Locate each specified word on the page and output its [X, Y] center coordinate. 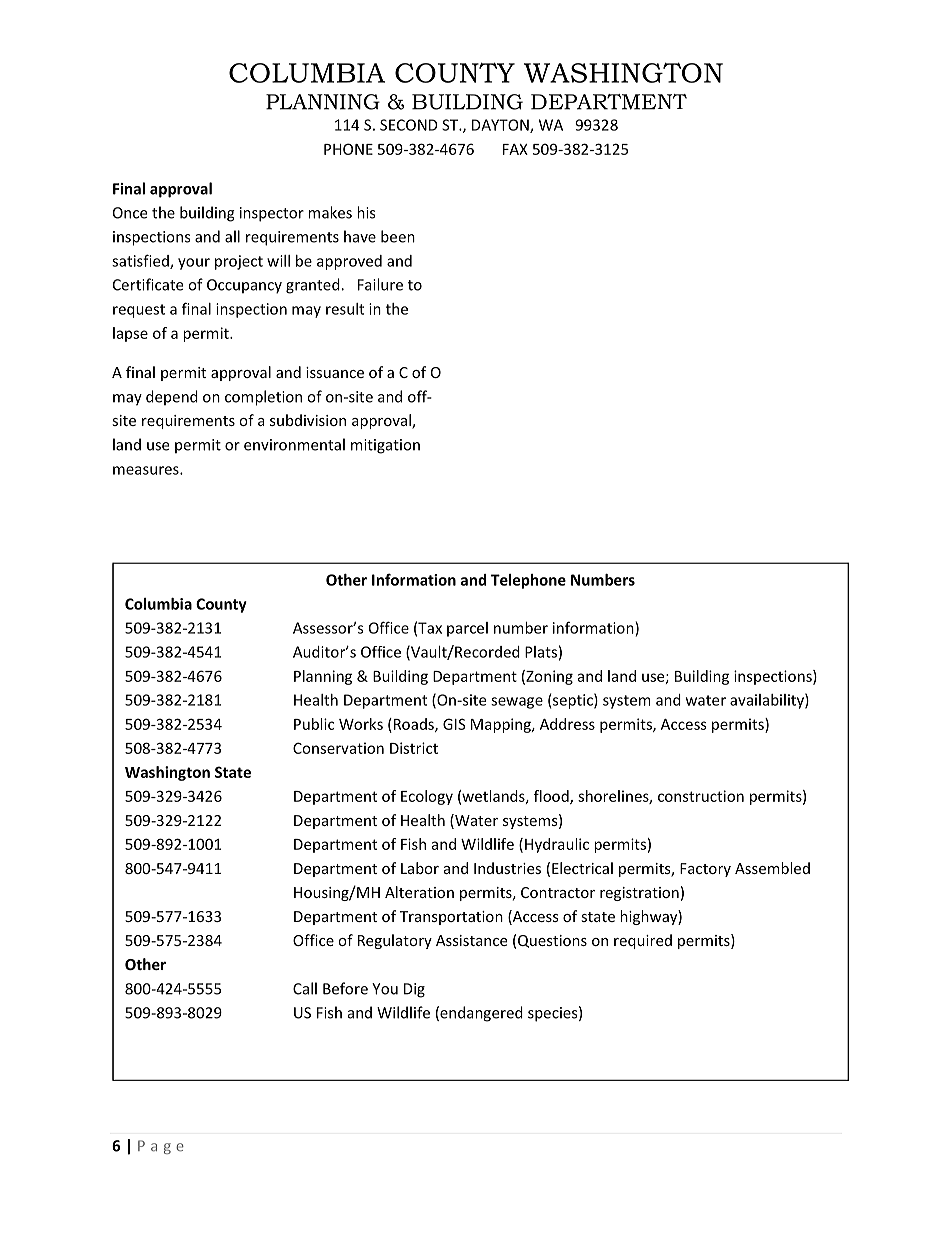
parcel [467, 629]
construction [701, 796]
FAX [515, 149]
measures [147, 470]
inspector [272, 214]
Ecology [427, 797]
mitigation [385, 446]
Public [314, 724]
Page [161, 1147]
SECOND [409, 125]
